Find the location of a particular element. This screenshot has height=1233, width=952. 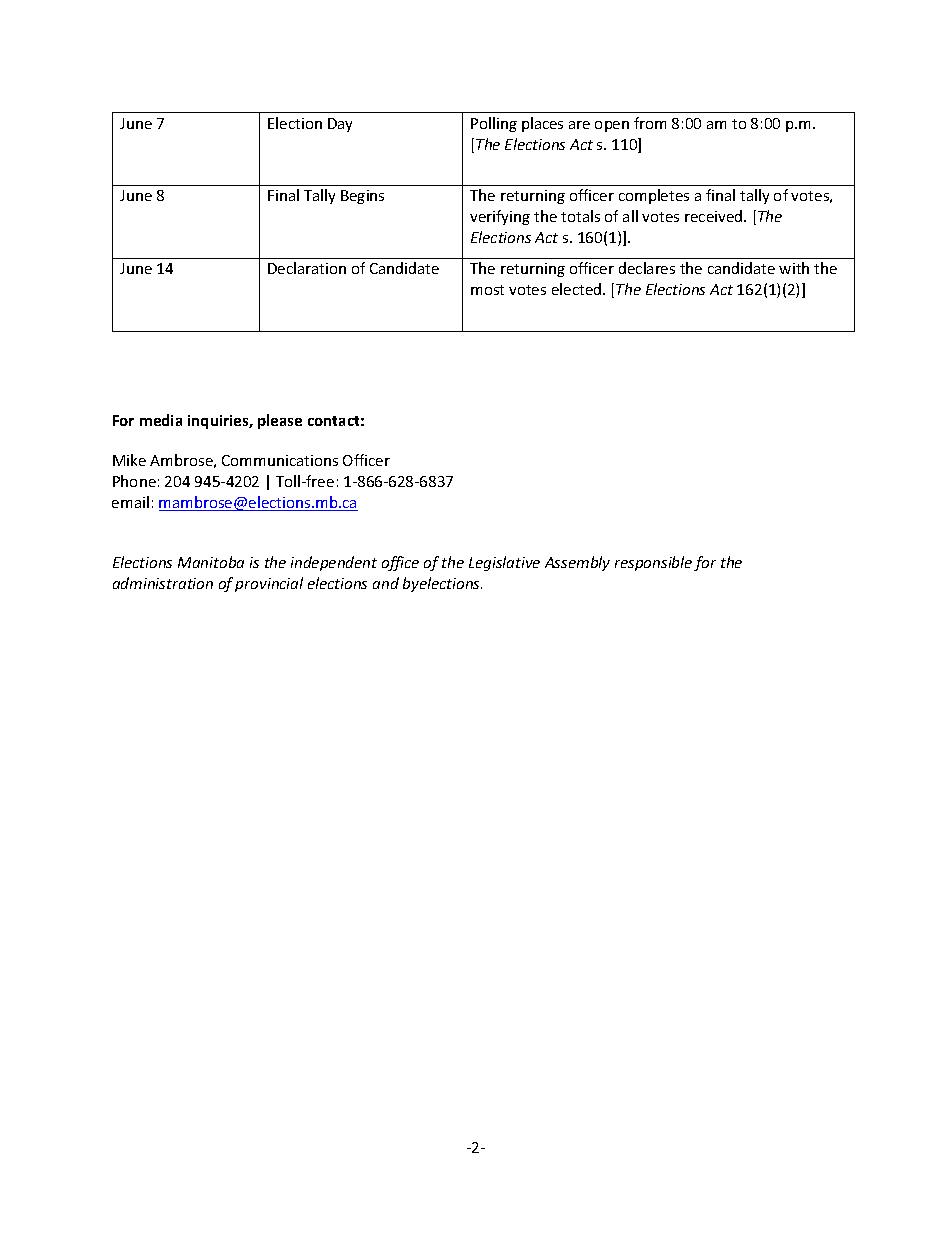

elected is located at coordinates (578, 289).
